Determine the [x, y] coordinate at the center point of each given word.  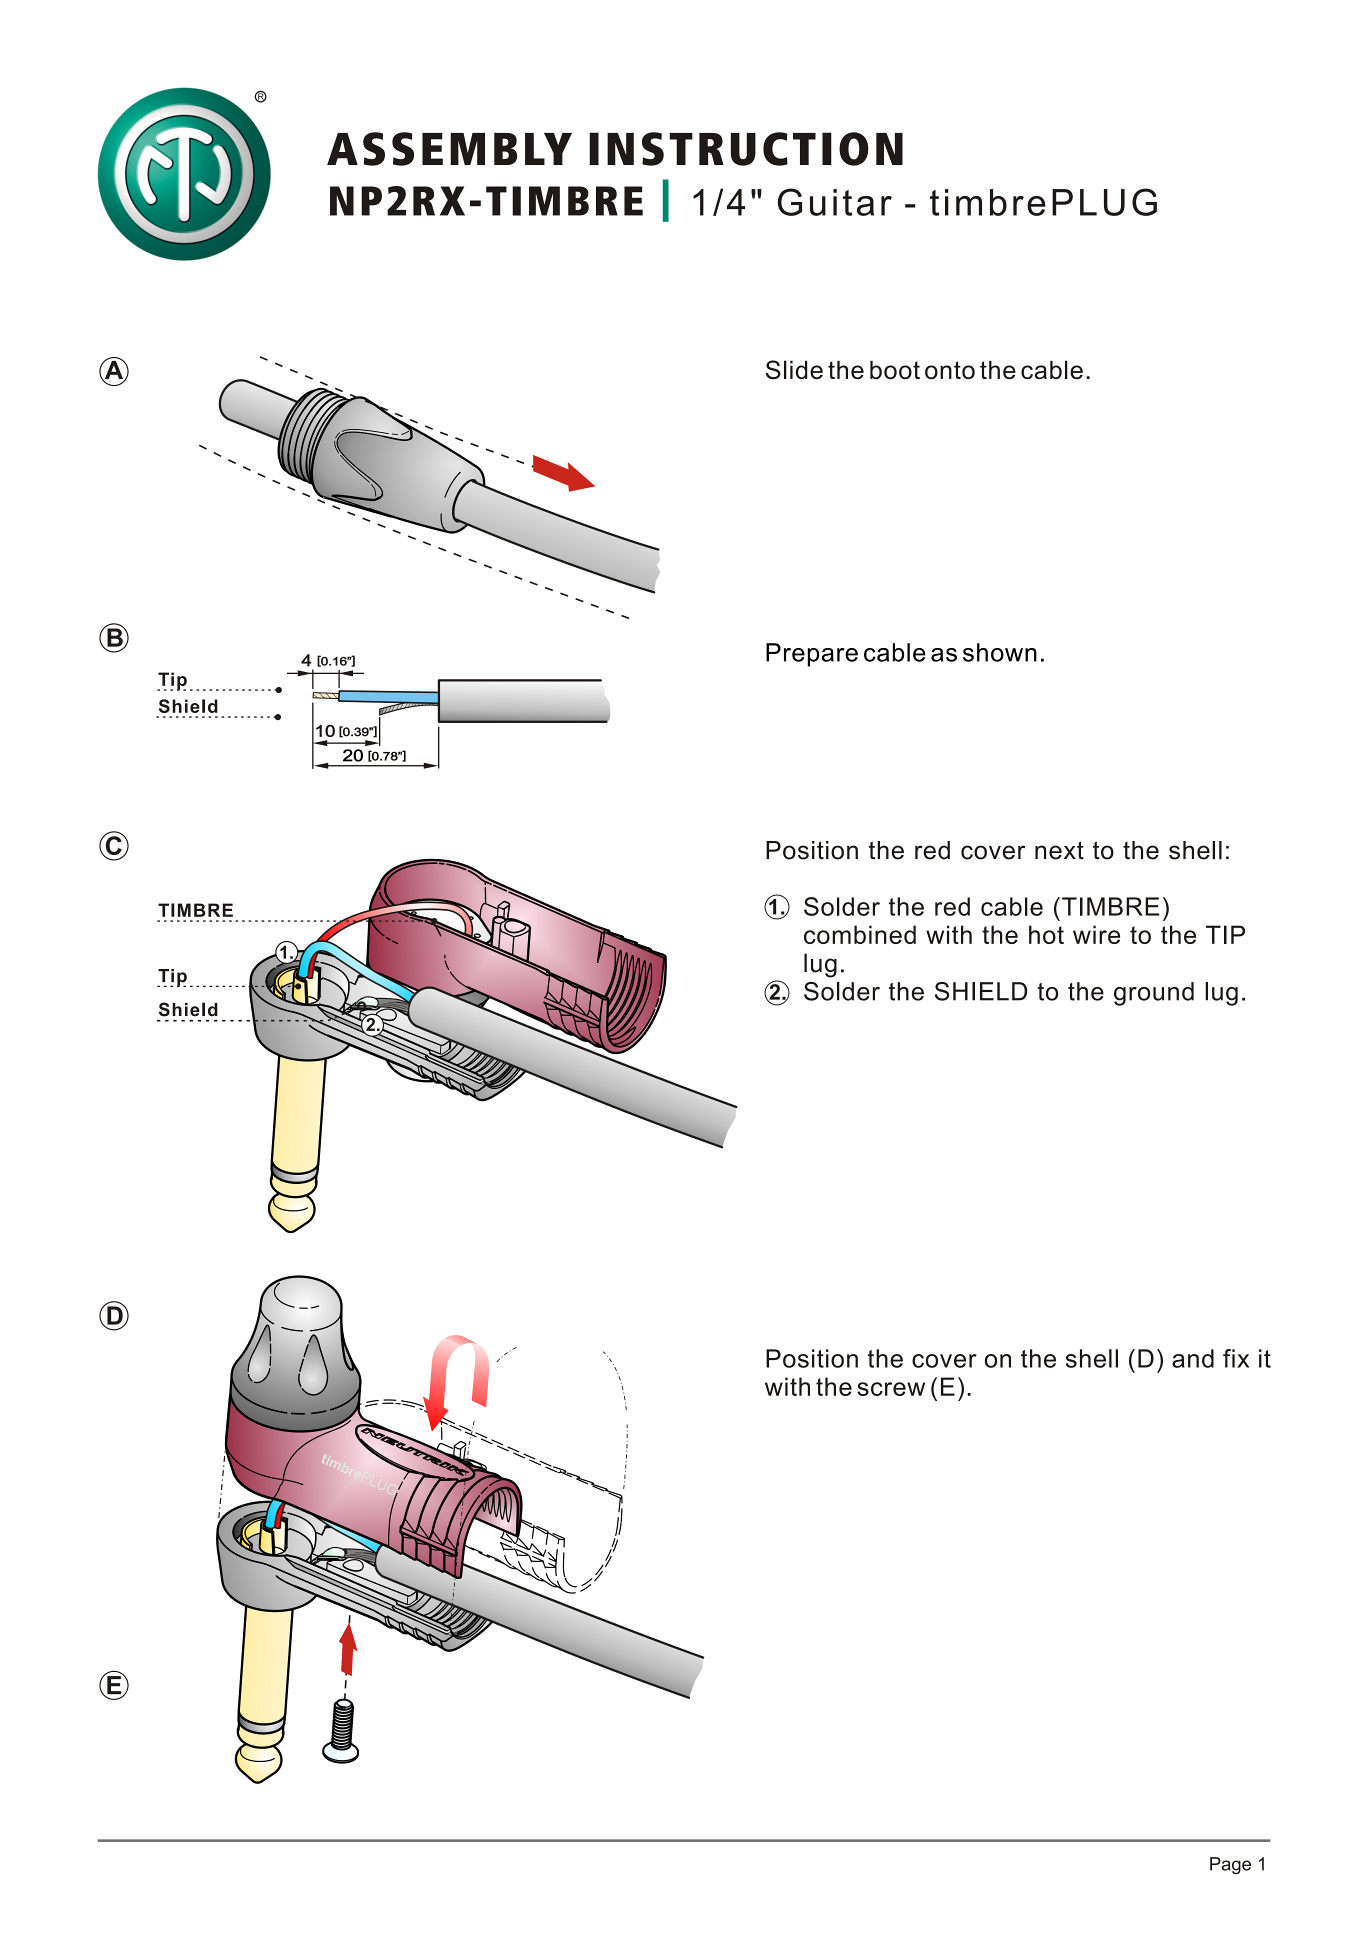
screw [891, 1389]
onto [950, 370]
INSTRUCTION [746, 149]
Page [1230, 1865]
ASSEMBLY [449, 149]
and [1193, 1358]
